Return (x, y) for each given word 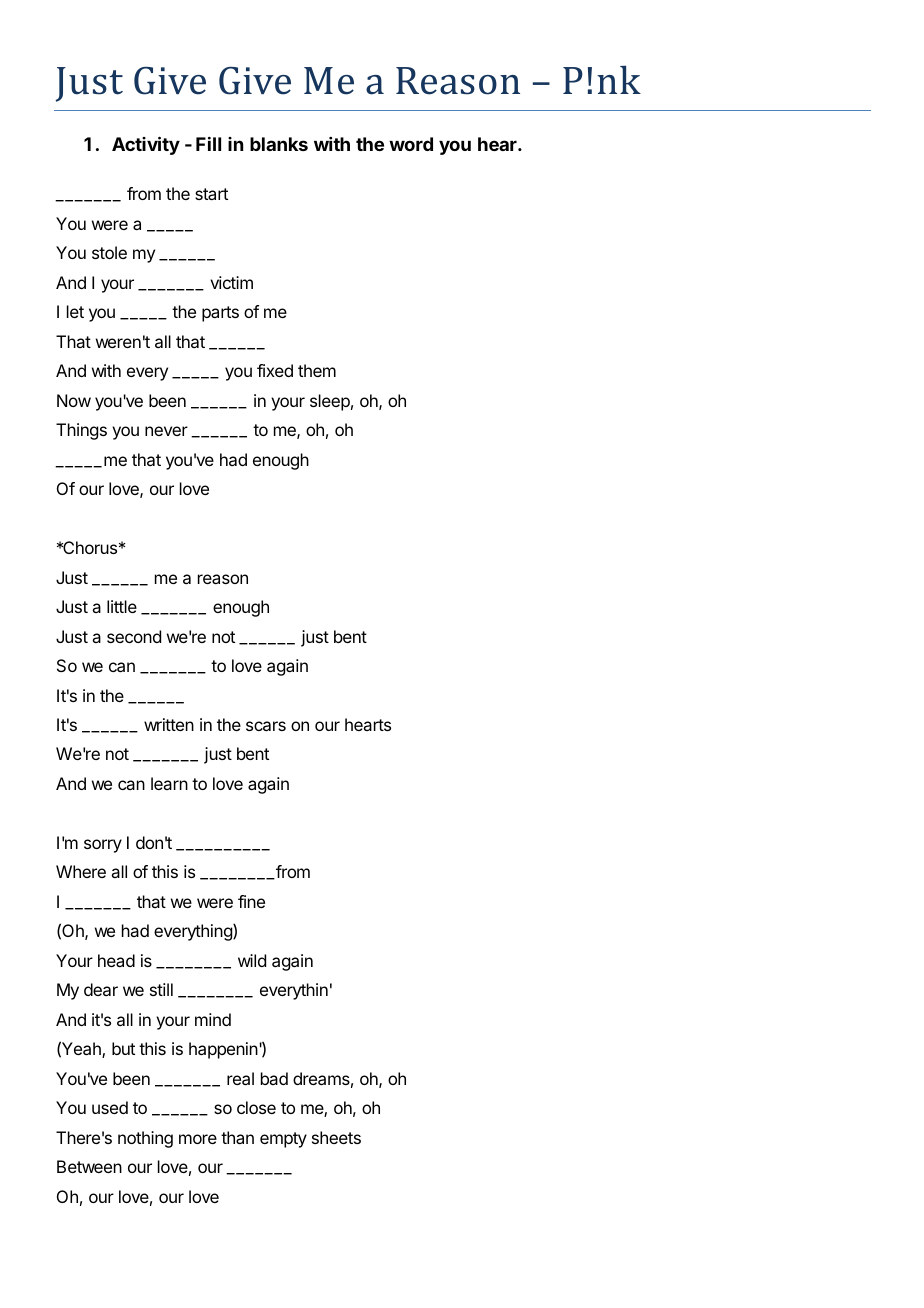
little (122, 606)
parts (220, 314)
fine (251, 901)
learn (169, 783)
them (317, 370)
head (116, 960)
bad (274, 1078)
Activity (146, 145)
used (110, 1107)
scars (266, 726)
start (211, 194)
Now (74, 400)
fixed (275, 370)
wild (252, 960)
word (411, 144)
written (169, 724)
